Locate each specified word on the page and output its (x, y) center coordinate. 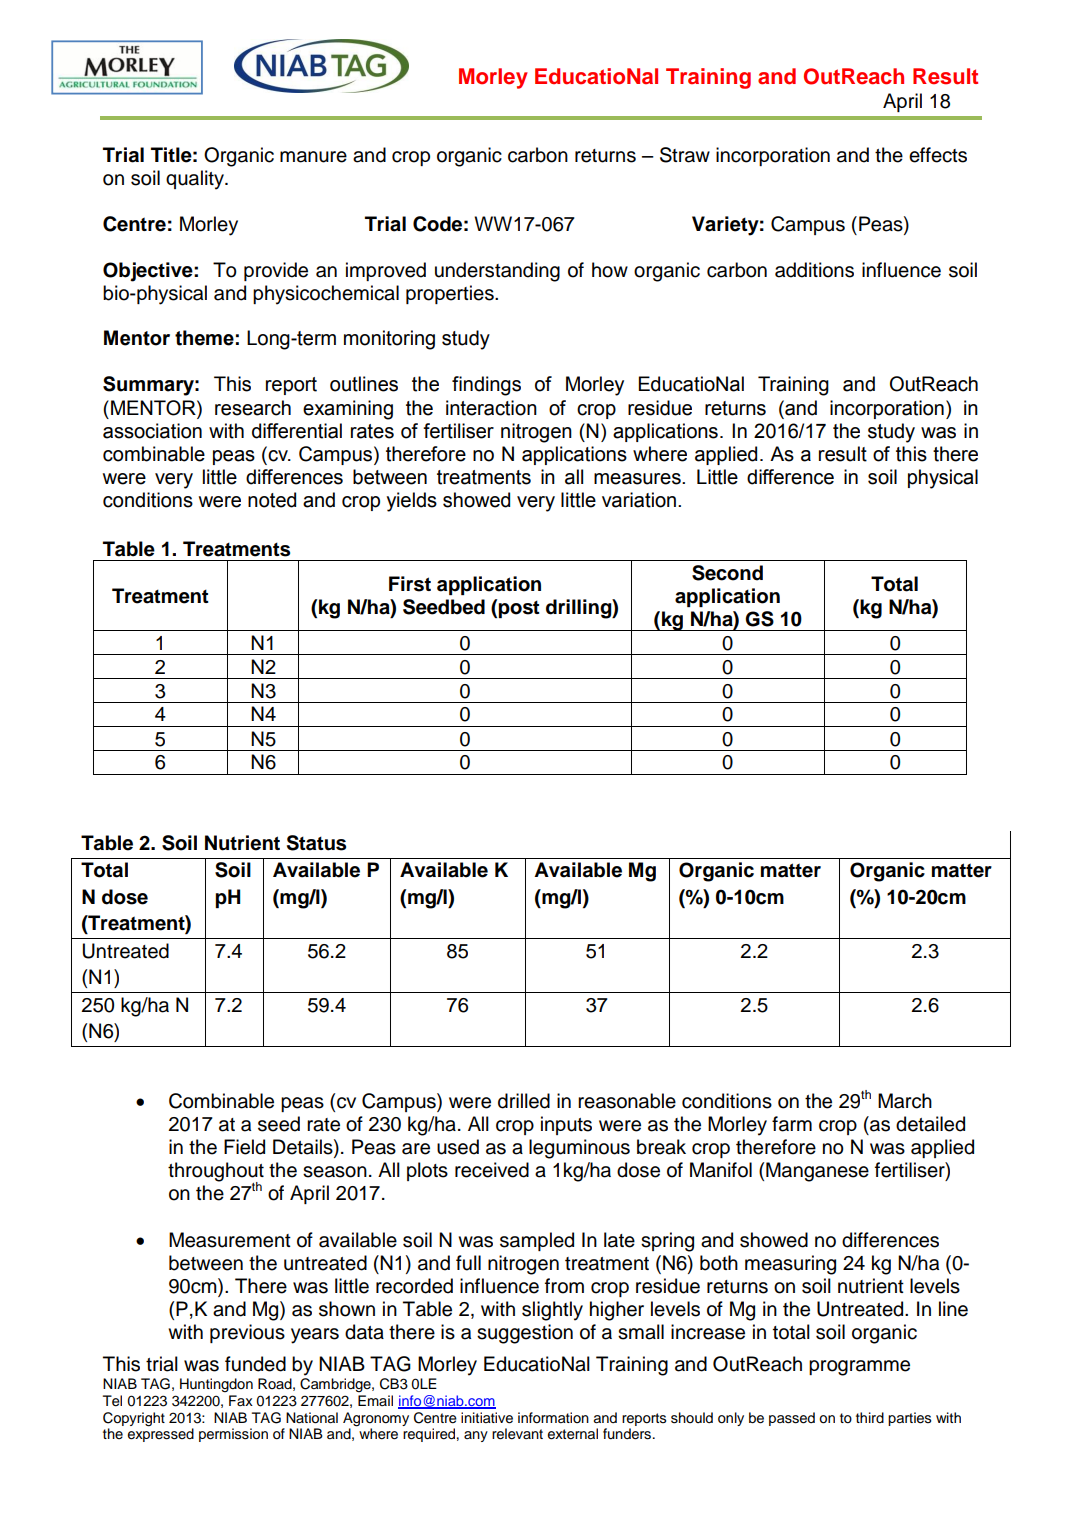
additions (814, 270)
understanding (497, 272)
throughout (216, 1173)
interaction (491, 408)
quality (196, 180)
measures (638, 479)
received (492, 1170)
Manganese (817, 1172)
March (905, 1101)
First (410, 584)
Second (727, 573)
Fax (241, 1400)
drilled (524, 1101)
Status (316, 843)
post (519, 609)
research (253, 408)
